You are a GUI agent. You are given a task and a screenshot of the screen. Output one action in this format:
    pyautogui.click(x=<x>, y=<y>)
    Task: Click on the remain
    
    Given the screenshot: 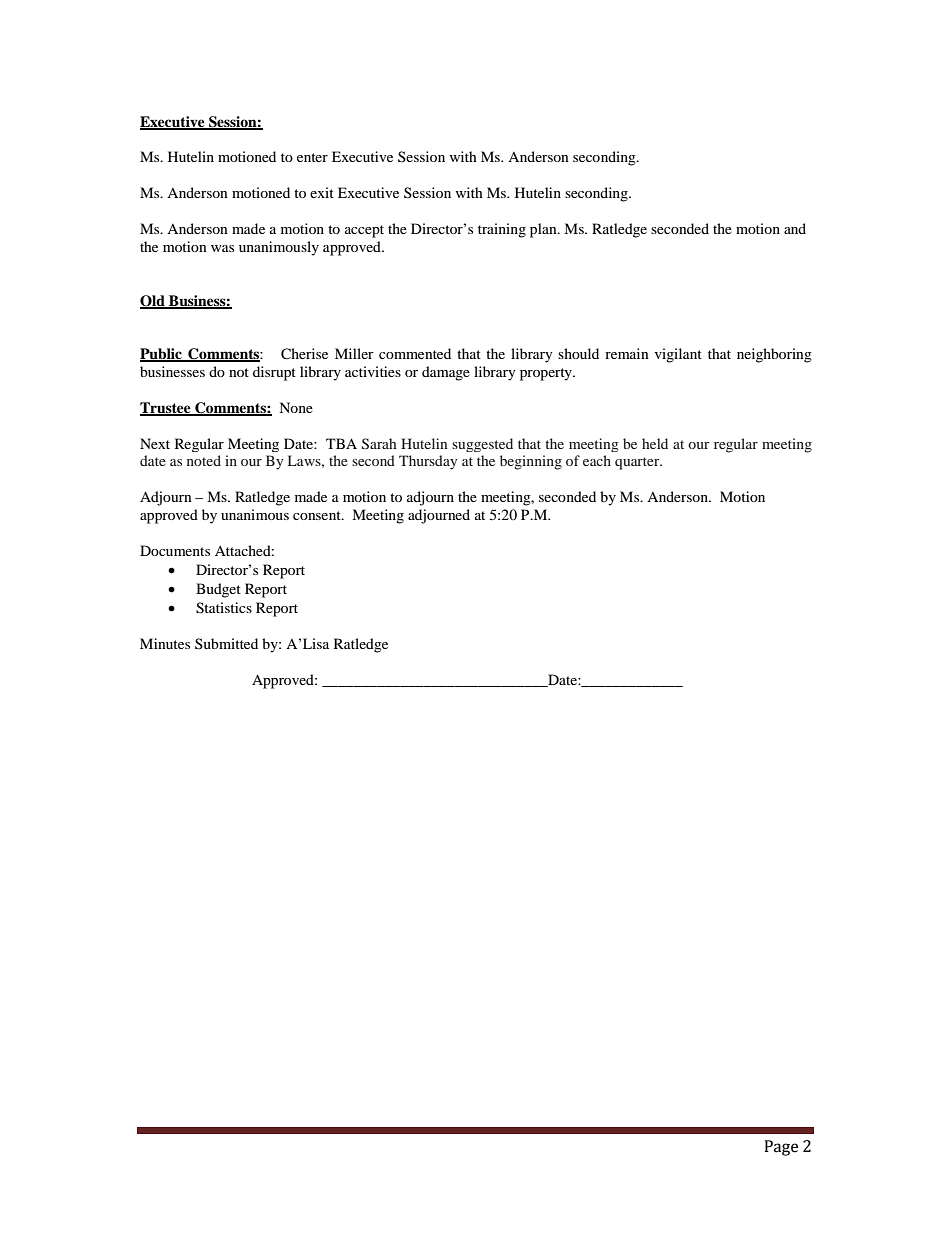 What is the action you would take?
    pyautogui.click(x=627, y=353)
